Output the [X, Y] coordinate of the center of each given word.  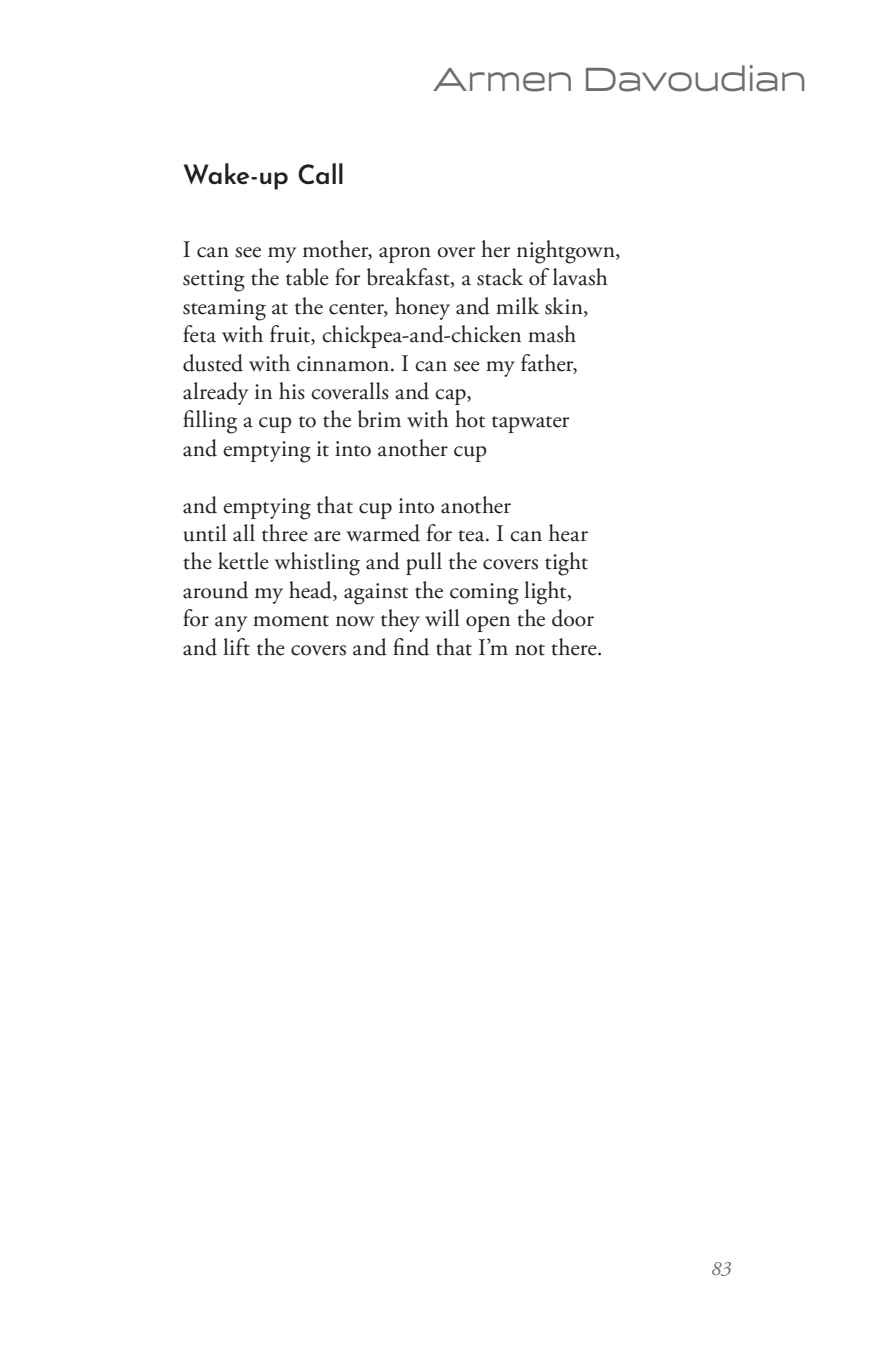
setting [214, 281]
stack [500, 277]
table [307, 277]
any [231, 624]
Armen [502, 80]
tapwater [530, 424]
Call [320, 173]
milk [517, 305]
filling [210, 422]
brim [379, 419]
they [400, 620]
